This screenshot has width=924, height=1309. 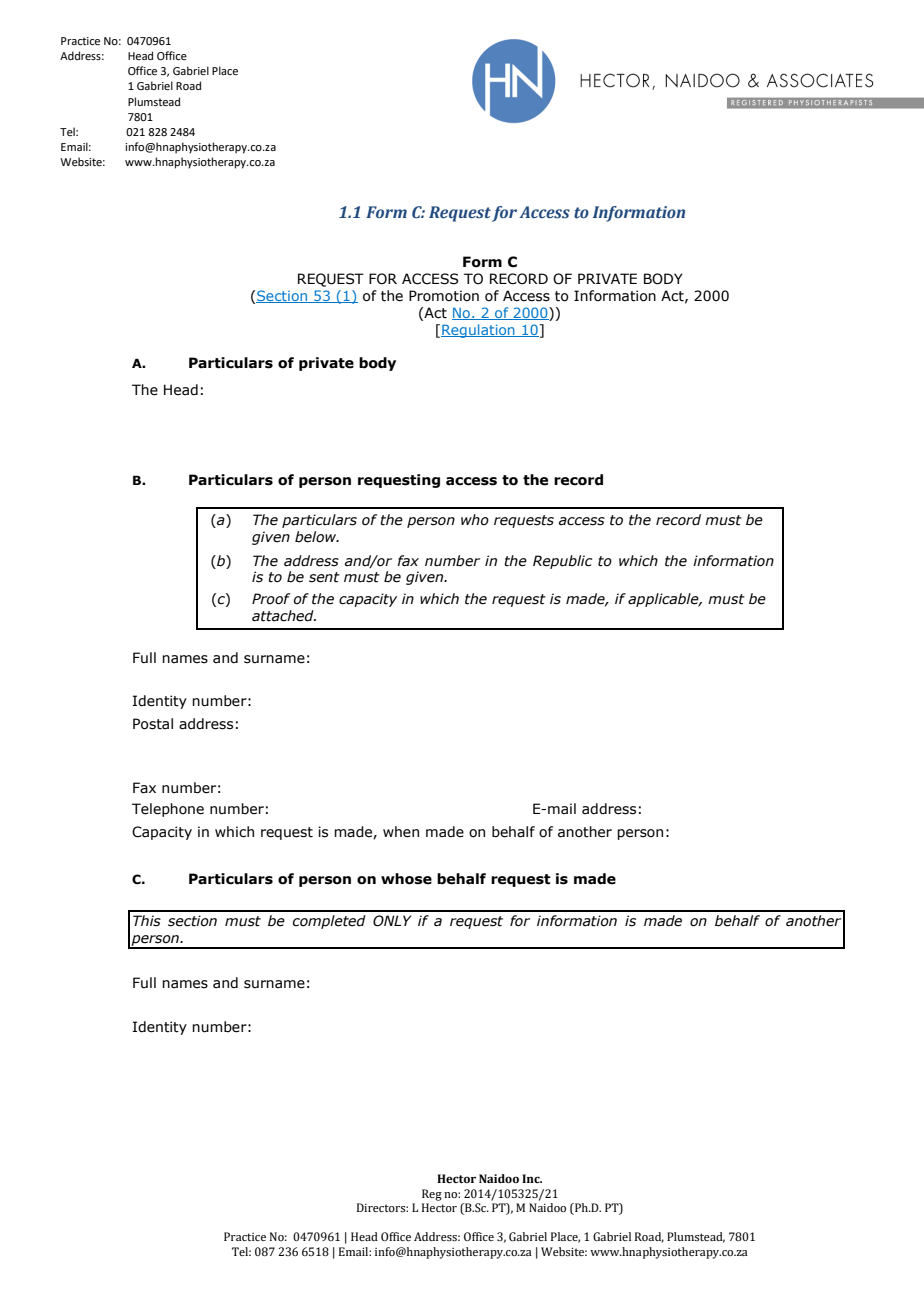 I want to click on sent, so click(x=324, y=577).
